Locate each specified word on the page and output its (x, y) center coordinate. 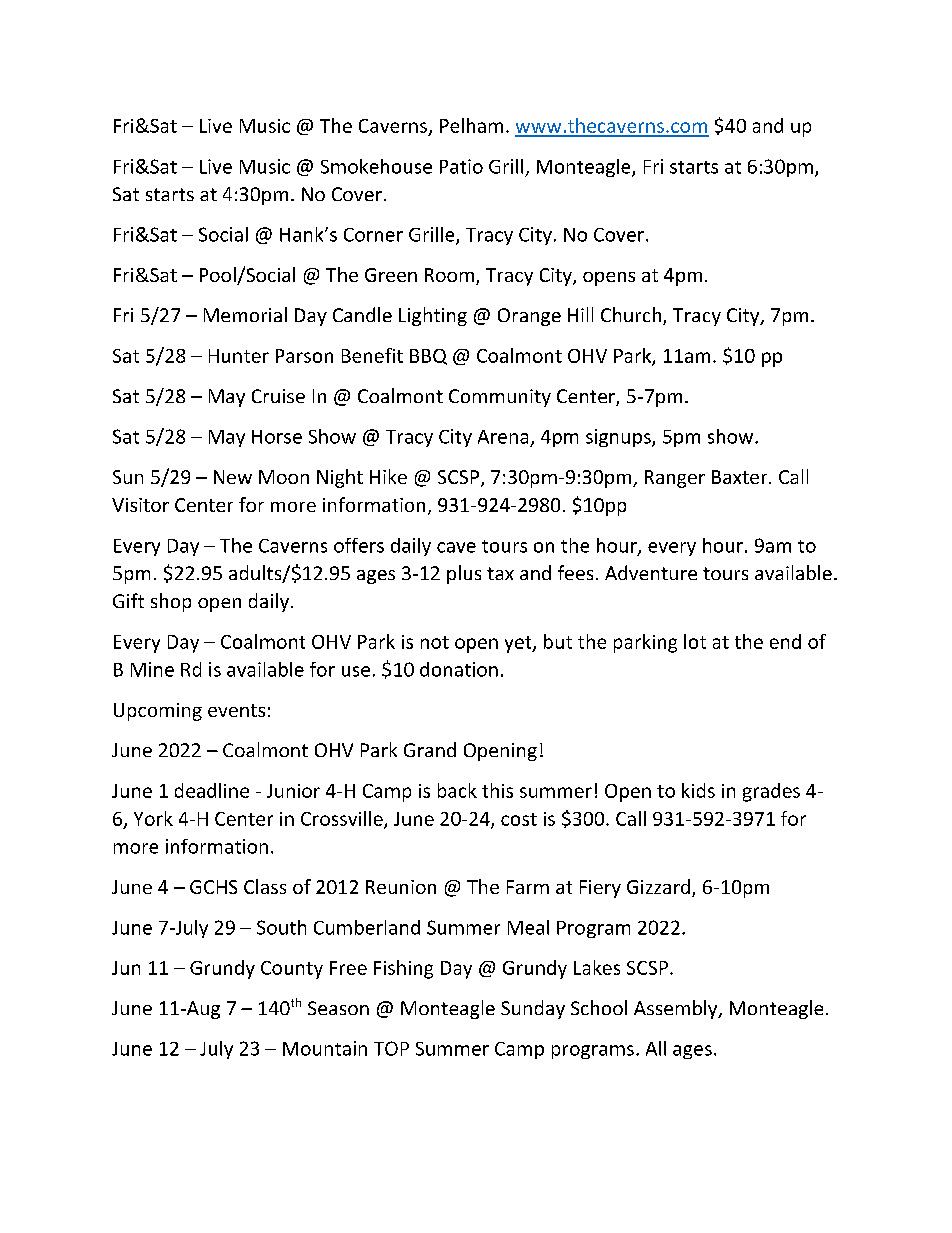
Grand (430, 749)
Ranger (675, 479)
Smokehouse (376, 166)
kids (698, 790)
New (233, 477)
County (292, 970)
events (236, 710)
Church (632, 316)
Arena (503, 437)
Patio (461, 166)
